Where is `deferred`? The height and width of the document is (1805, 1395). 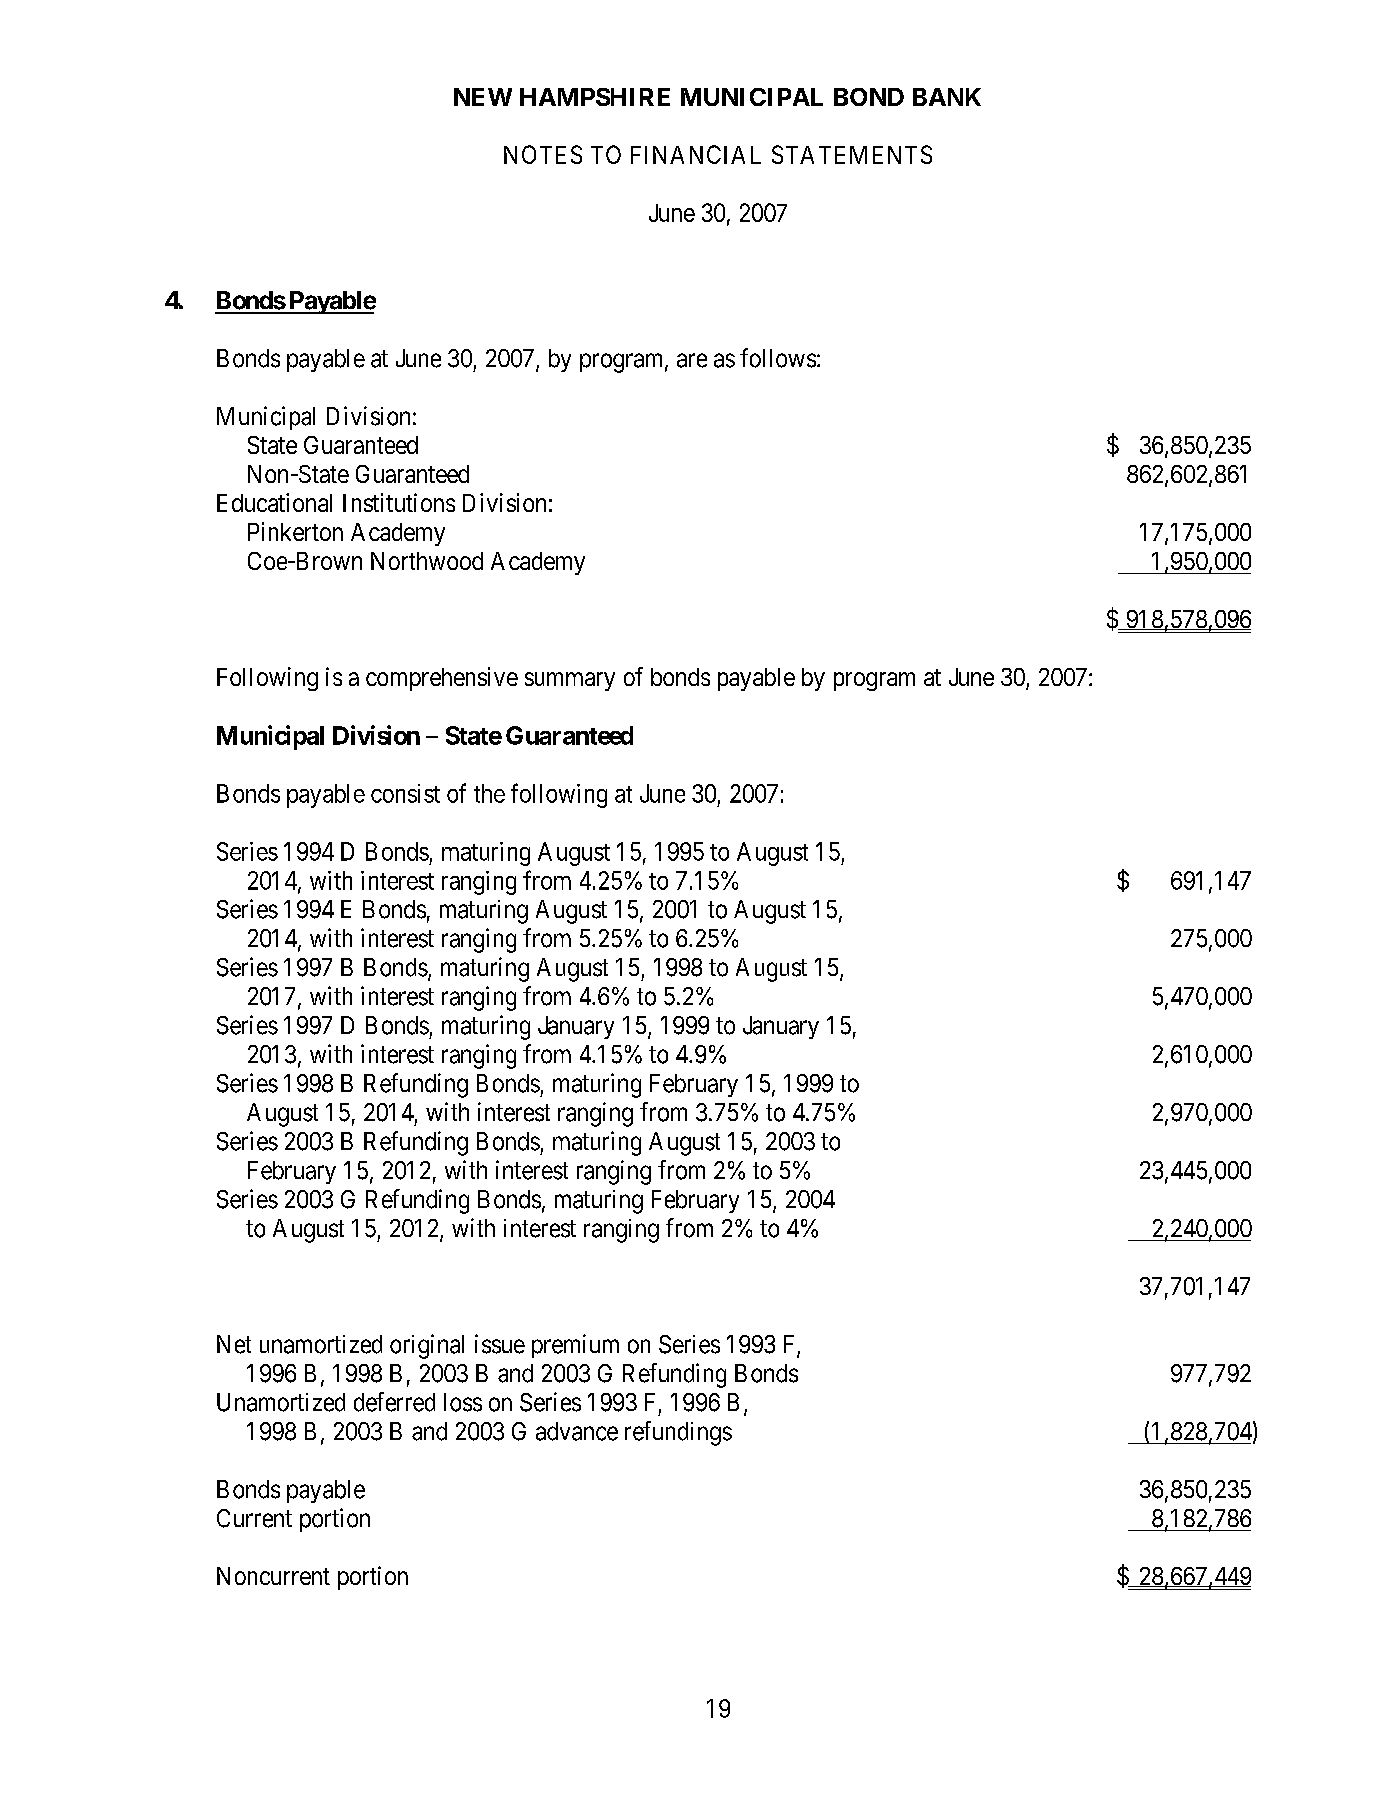 deferred is located at coordinates (394, 1402).
